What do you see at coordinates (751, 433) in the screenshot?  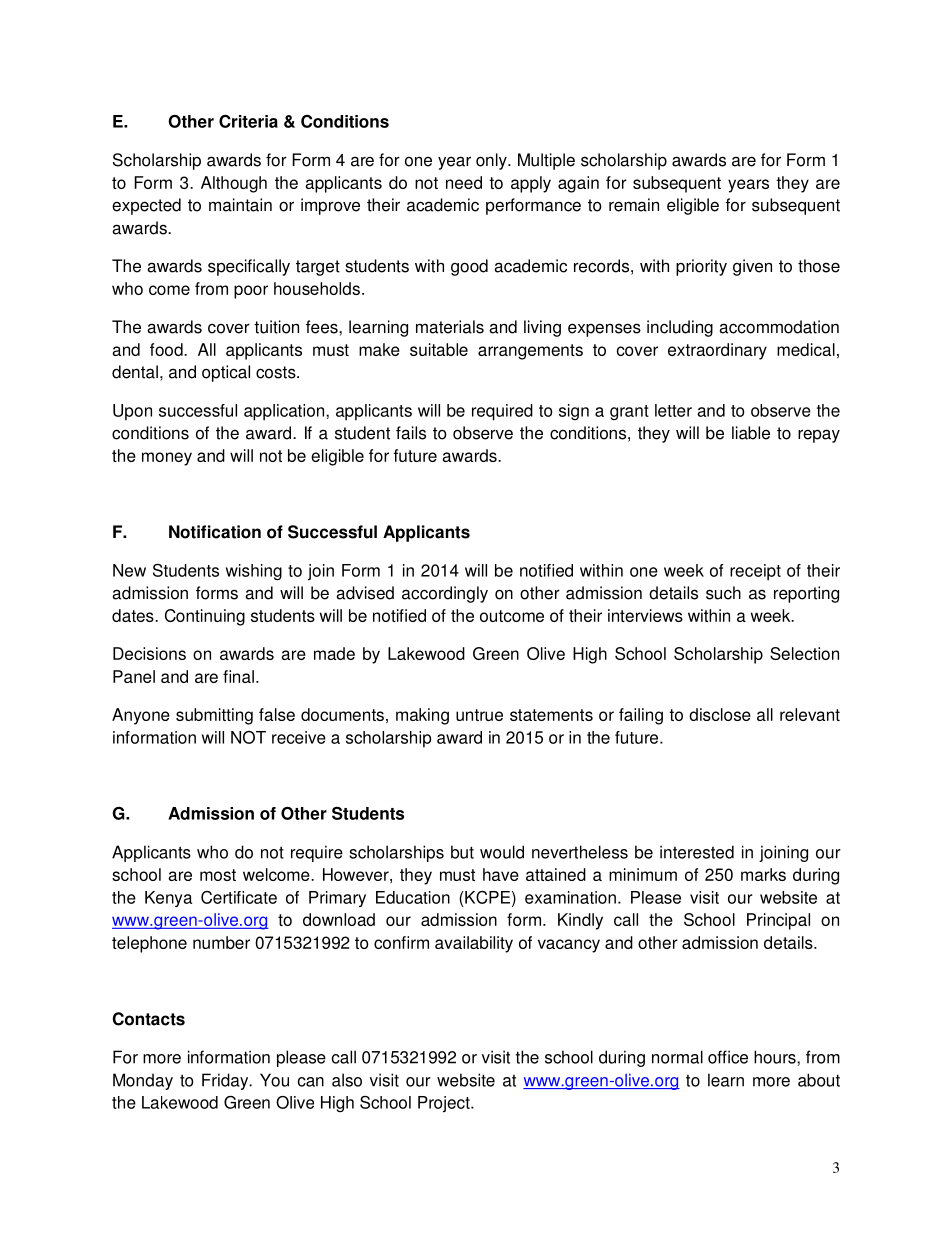 I see `liable` at bounding box center [751, 433].
